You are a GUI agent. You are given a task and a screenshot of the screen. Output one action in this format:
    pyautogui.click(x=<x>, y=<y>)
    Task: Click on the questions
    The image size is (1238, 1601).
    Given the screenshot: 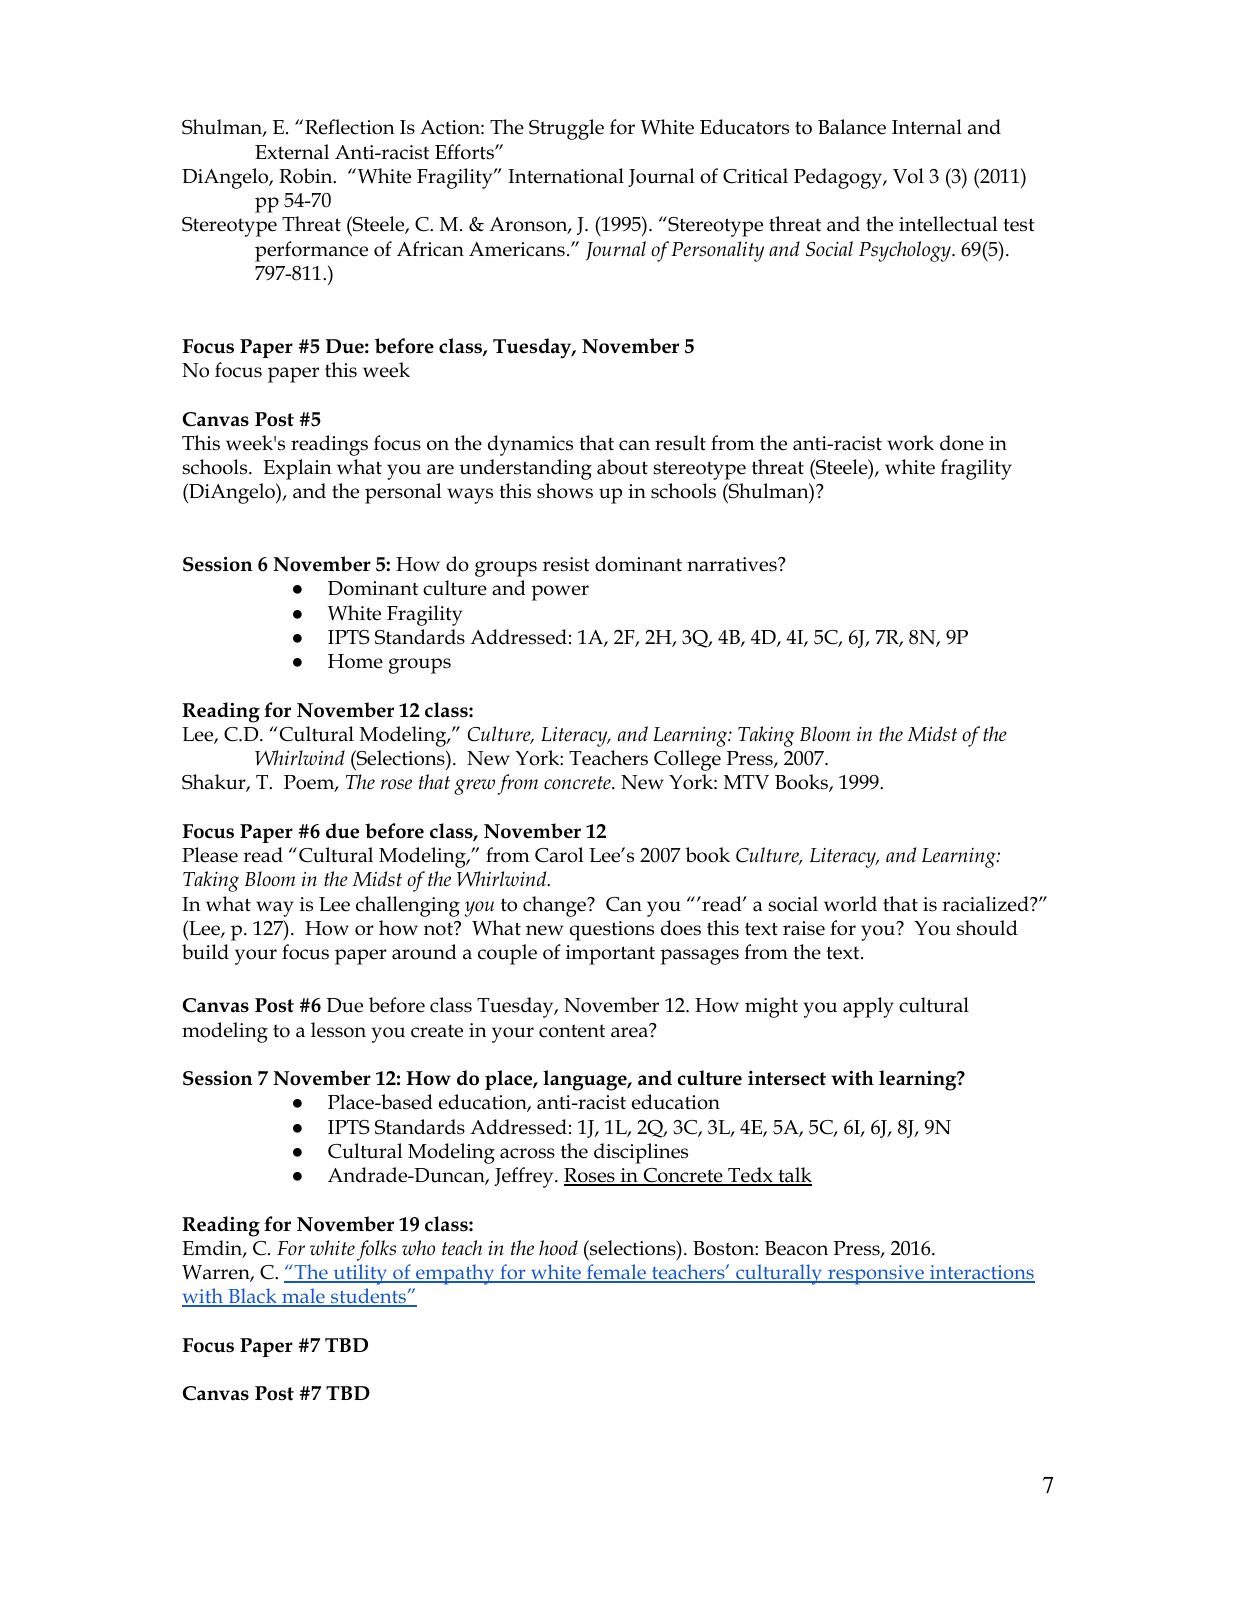 What is the action you would take?
    pyautogui.click(x=612, y=931)
